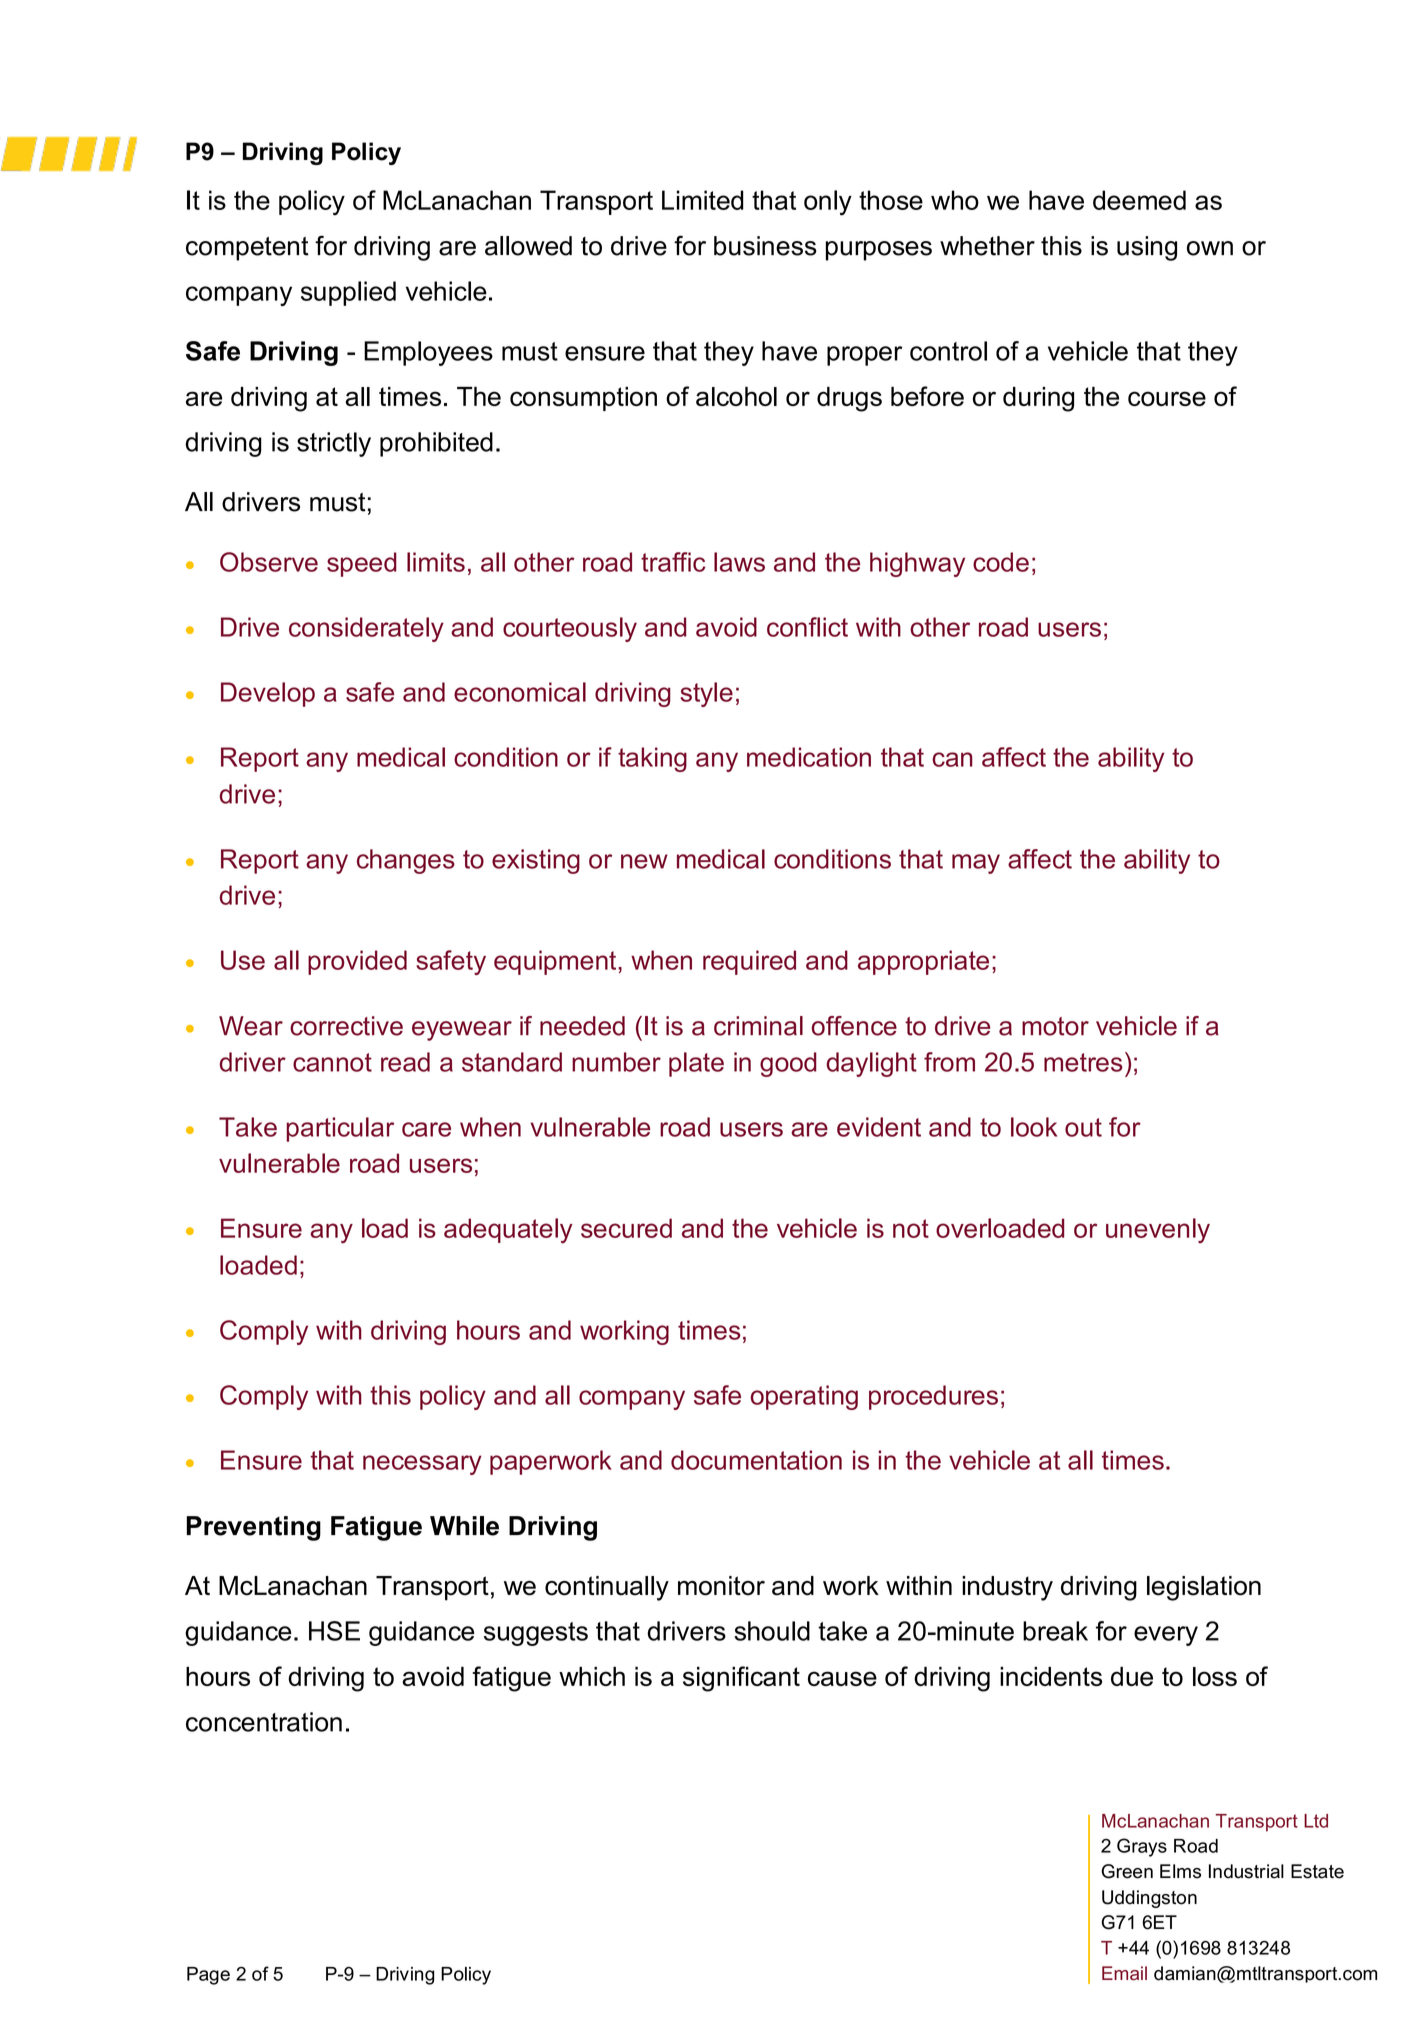 The width and height of the image is (1427, 2018). What do you see at coordinates (208, 1976) in the image?
I see `Page` at bounding box center [208, 1976].
